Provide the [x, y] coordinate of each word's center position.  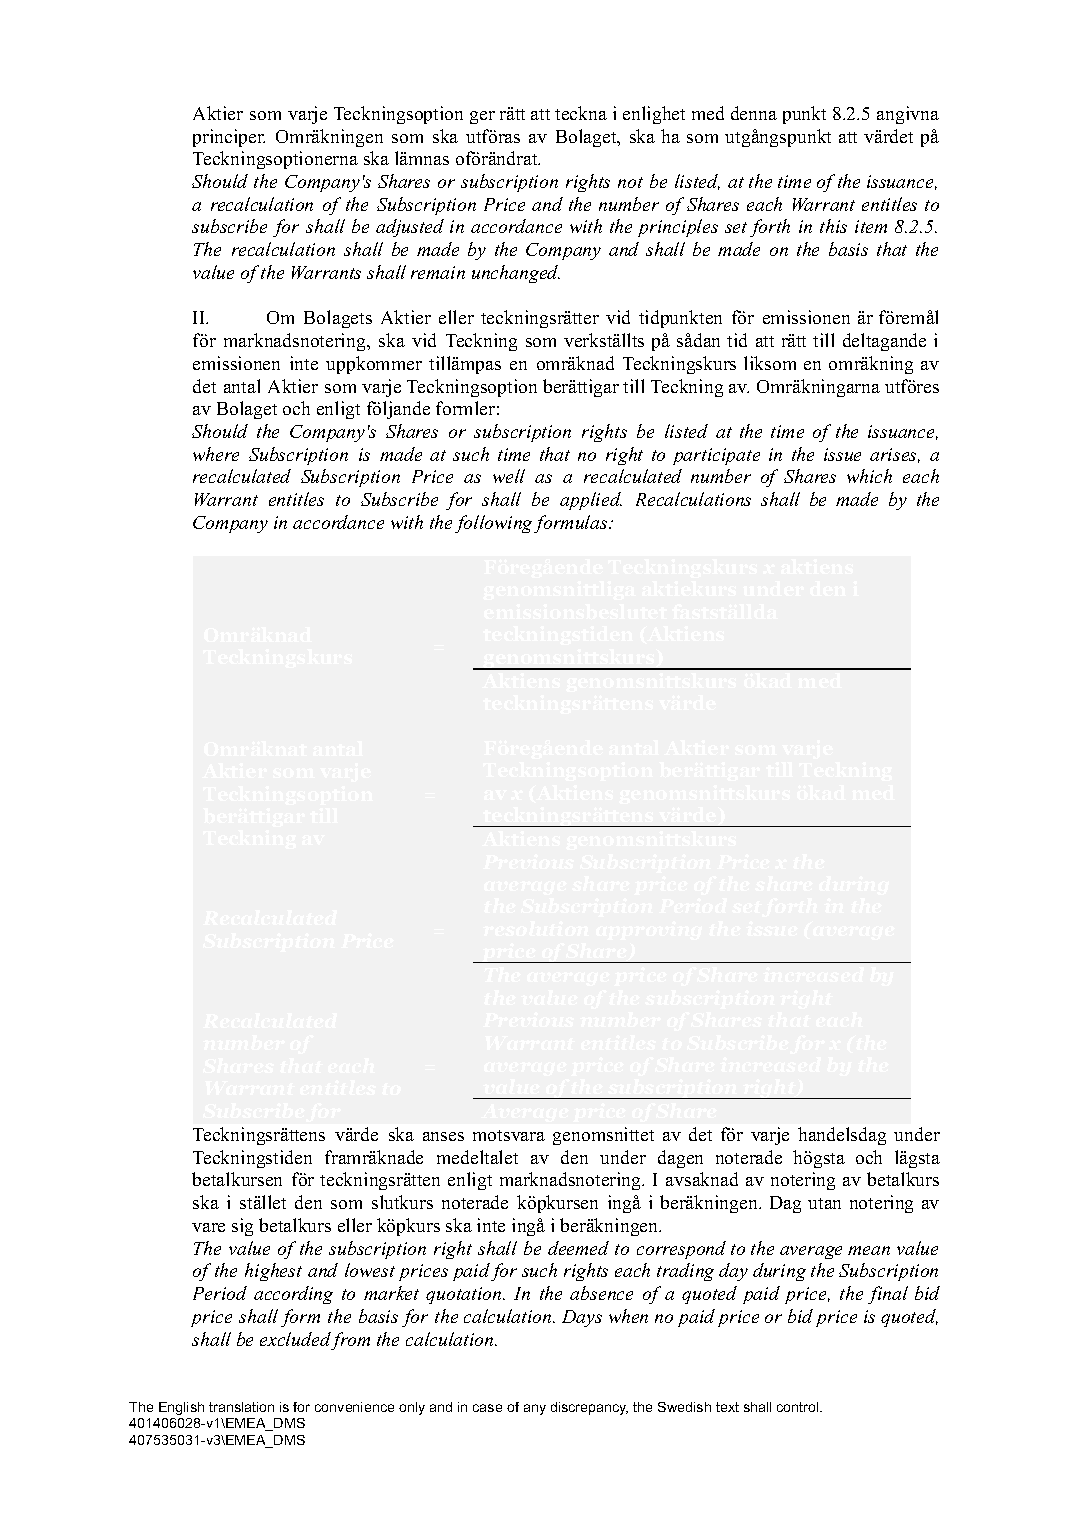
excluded [295, 1339]
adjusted [410, 228]
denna [754, 113]
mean [869, 1250]
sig [242, 1227]
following [493, 524]
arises [895, 455]
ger [482, 117]
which [869, 476]
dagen [680, 1159]
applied [591, 501]
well [509, 476]
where [216, 454]
